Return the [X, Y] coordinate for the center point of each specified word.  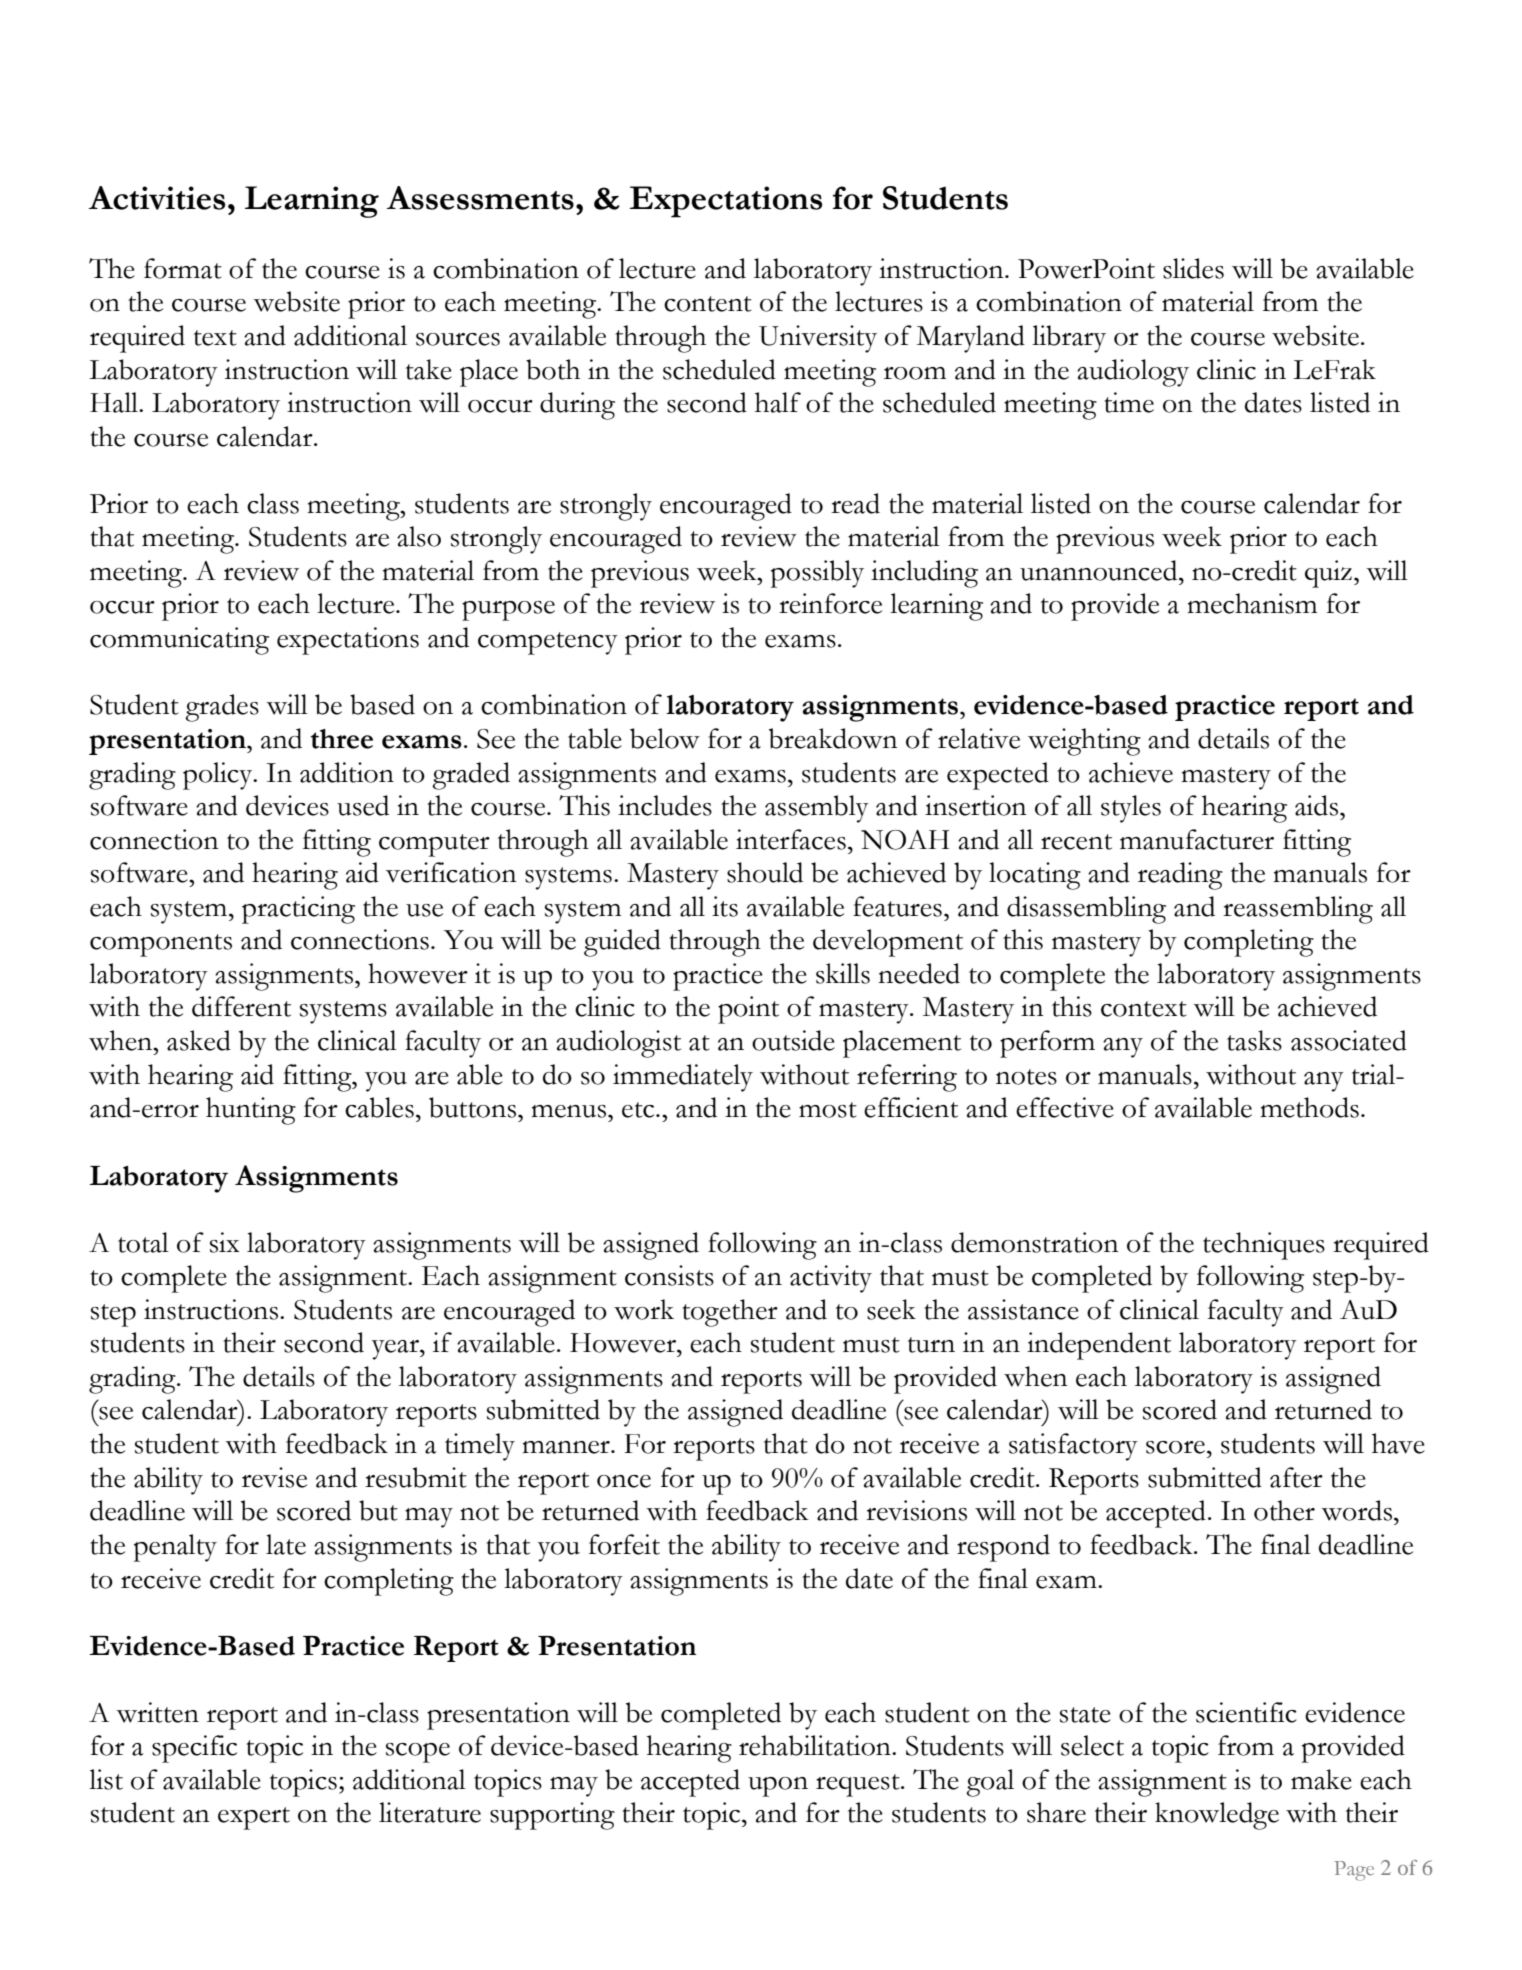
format [183, 268]
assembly [817, 809]
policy [219, 776]
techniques [1264, 1246]
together [730, 1313]
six [224, 1242]
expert [254, 1818]
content [708, 304]
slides [1193, 268]
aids [1316, 805]
